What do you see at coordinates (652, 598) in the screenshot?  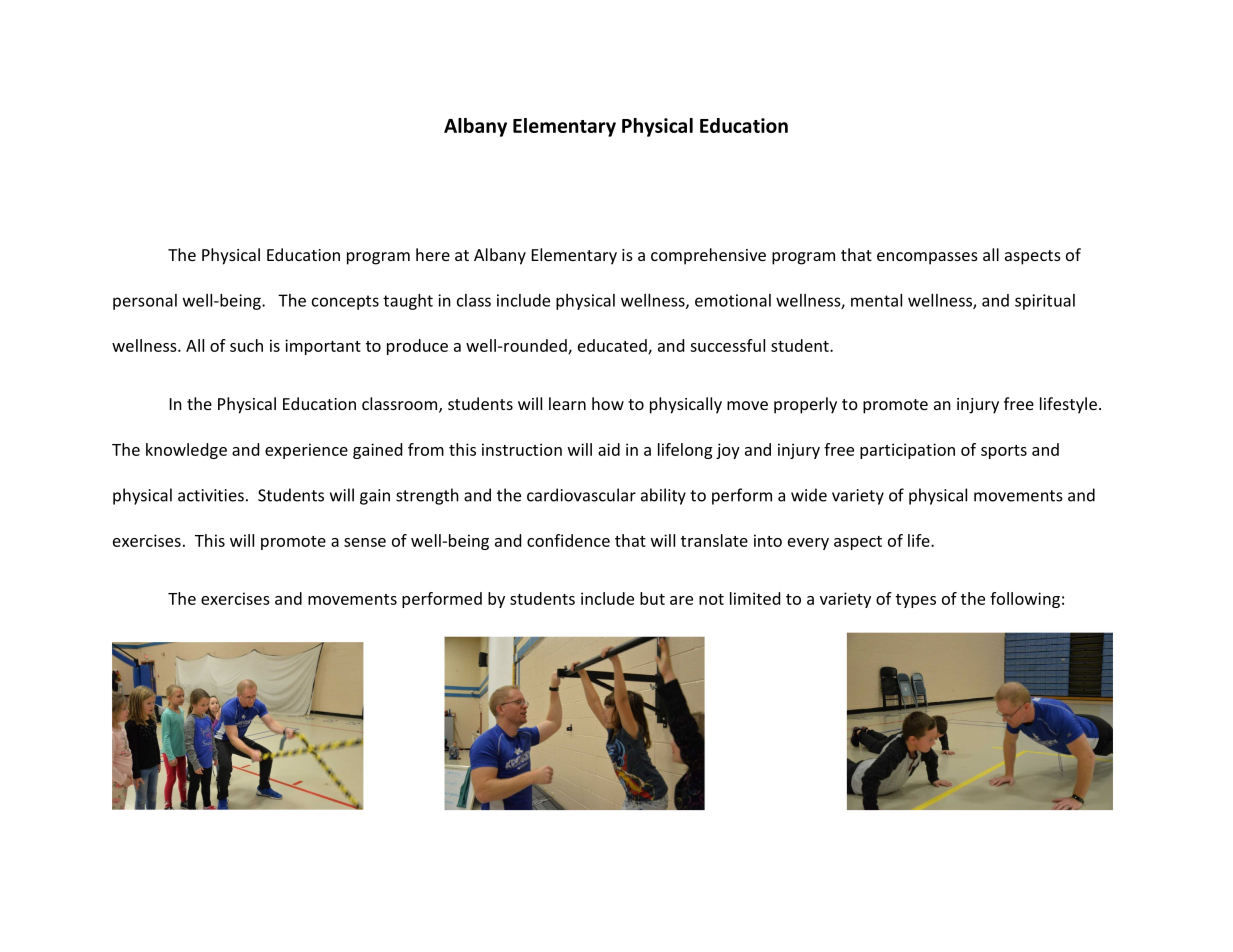 I see `but` at bounding box center [652, 598].
